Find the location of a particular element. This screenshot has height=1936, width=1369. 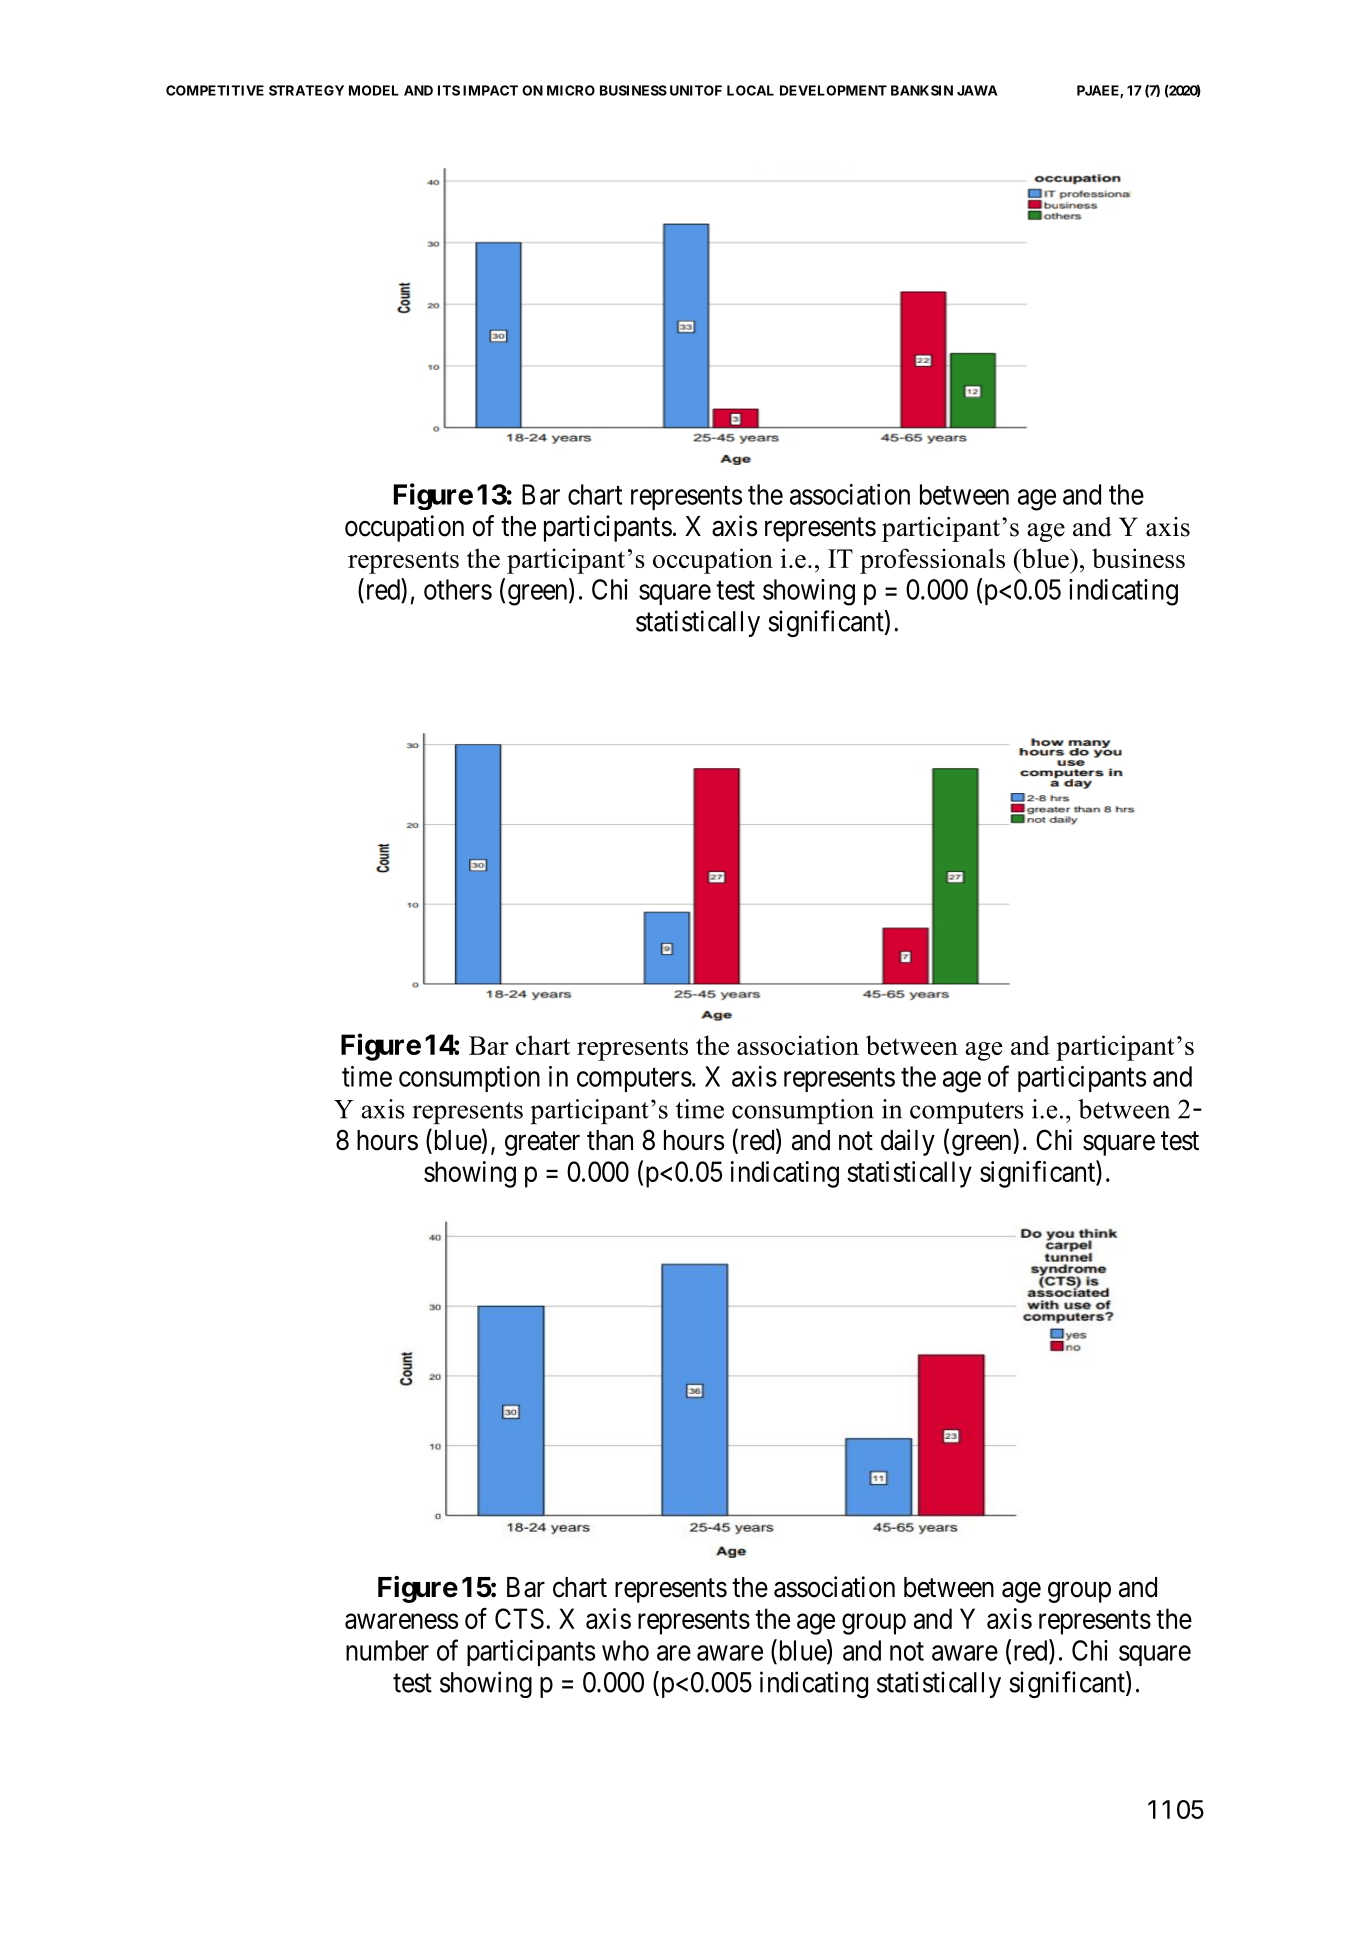

greater is located at coordinates (542, 1144).
